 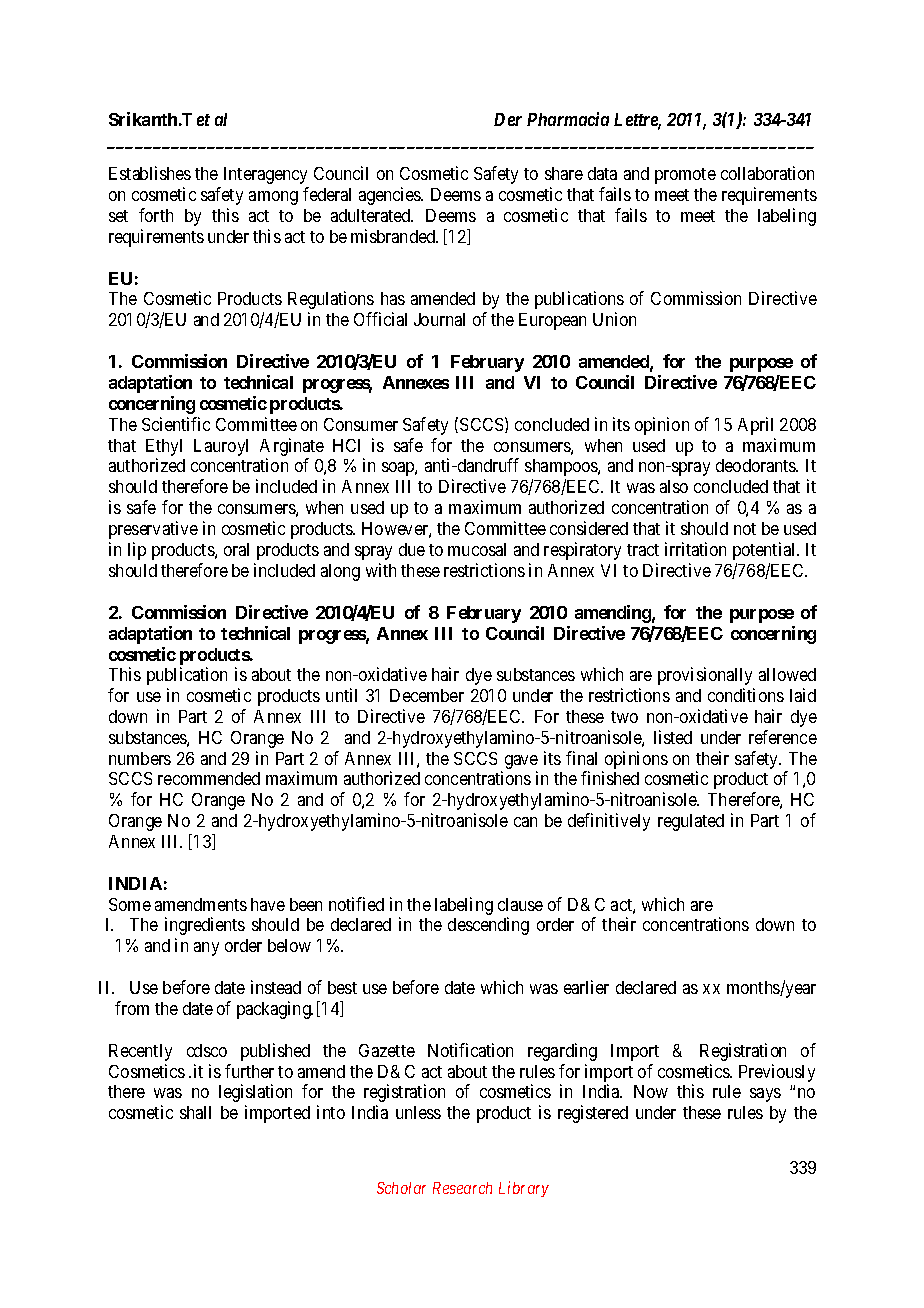 I want to click on ingredients, so click(x=205, y=926).
